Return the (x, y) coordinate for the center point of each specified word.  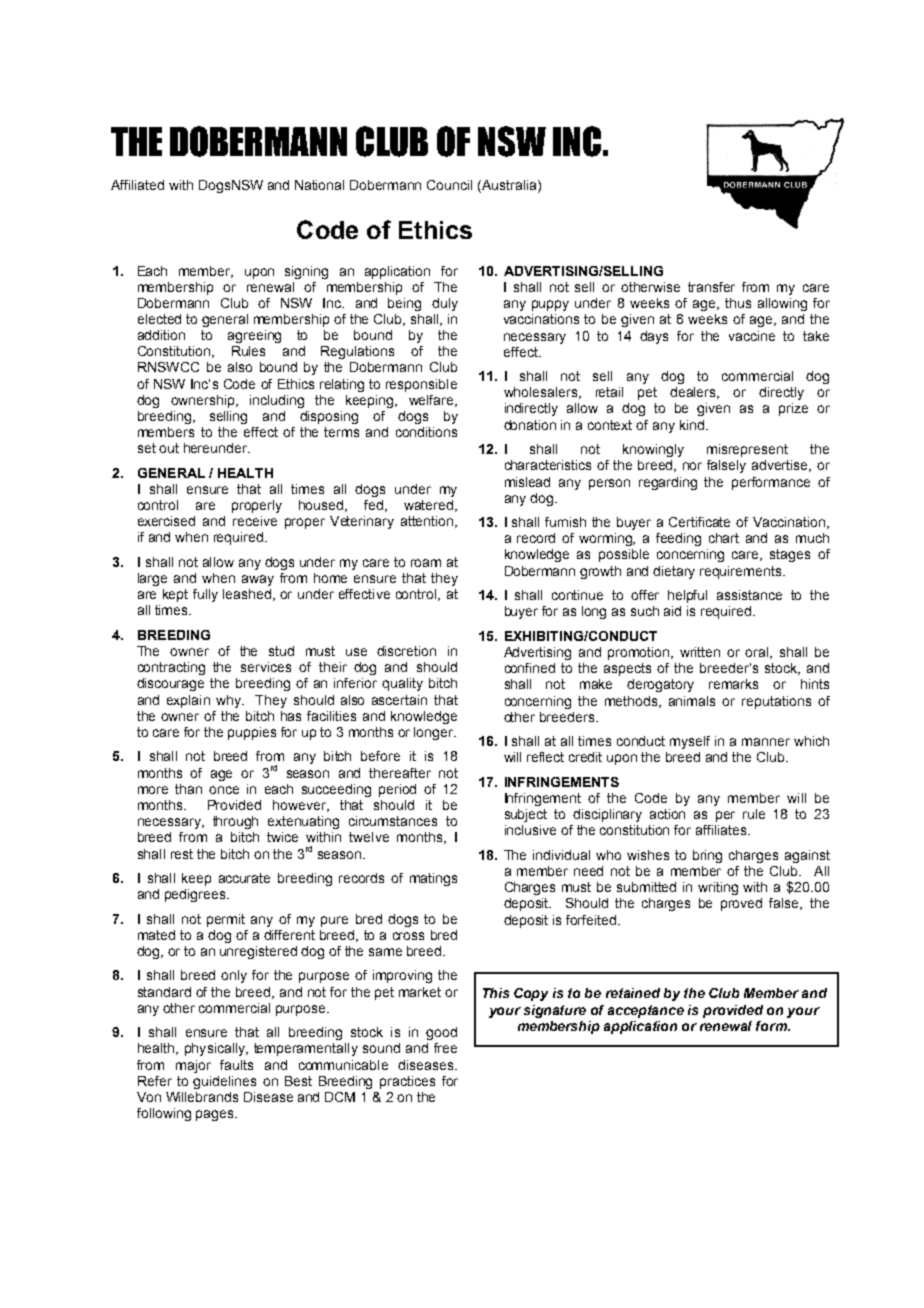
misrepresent (747, 450)
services (266, 667)
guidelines (224, 1082)
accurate (244, 878)
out (169, 448)
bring (707, 856)
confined (530, 668)
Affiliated (137, 185)
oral (758, 653)
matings (433, 879)
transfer (711, 287)
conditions (426, 432)
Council (449, 185)
